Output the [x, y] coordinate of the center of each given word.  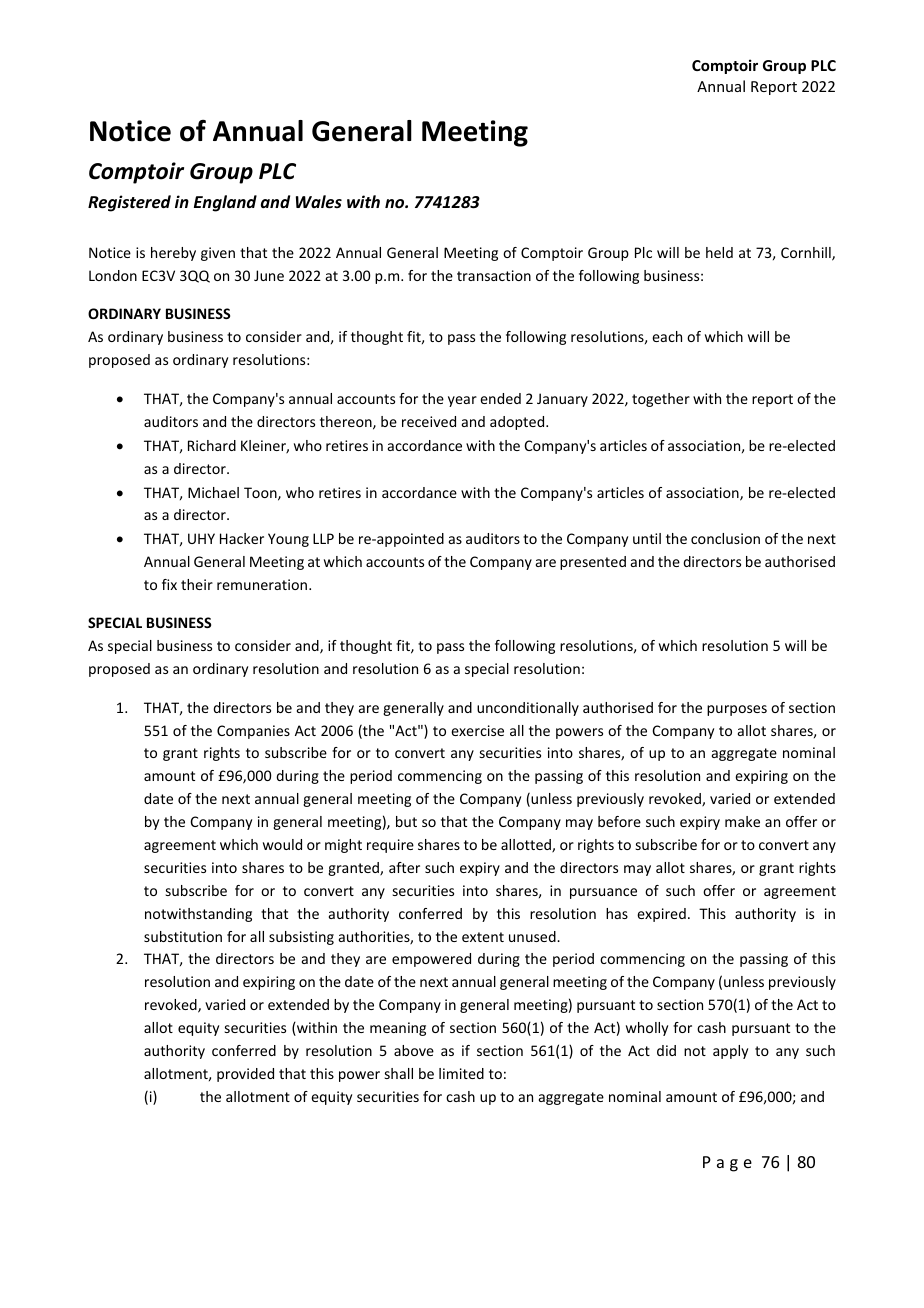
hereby [173, 254]
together [661, 400]
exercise [477, 730]
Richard [212, 445]
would [282, 844]
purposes [737, 710]
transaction [494, 275]
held [719, 252]
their [197, 584]
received [429, 421]
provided [245, 1075]
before [619, 821]
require [390, 846]
